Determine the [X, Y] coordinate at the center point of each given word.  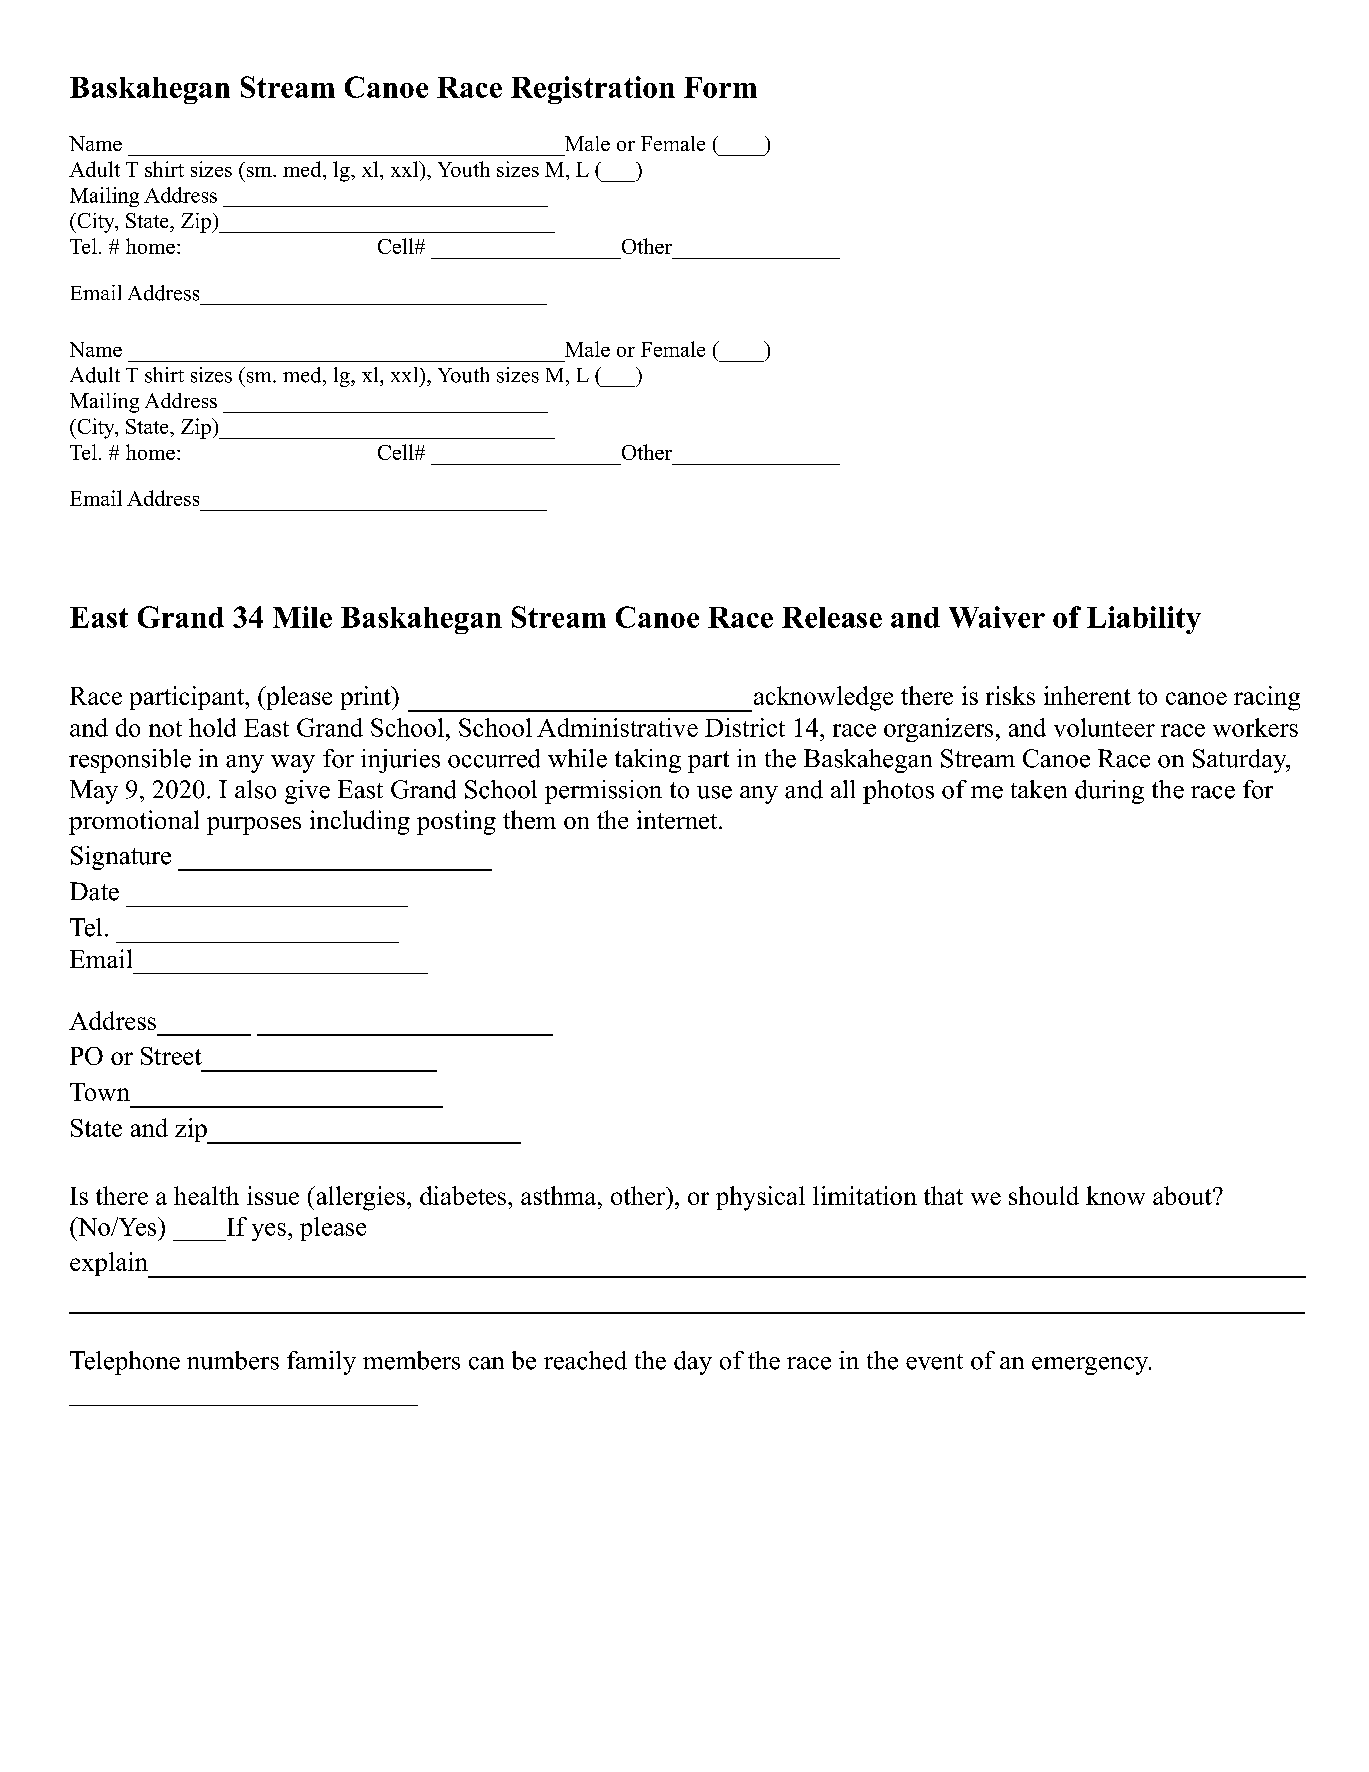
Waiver [997, 617]
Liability [1144, 620]
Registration [593, 90]
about [1183, 1195]
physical [760, 1198]
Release [832, 617]
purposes [254, 826]
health [206, 1195]
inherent [1087, 695]
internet [678, 819]
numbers [233, 1360]
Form [720, 87]
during [1109, 792]
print [367, 698]
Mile [302, 617]
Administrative [617, 727]
